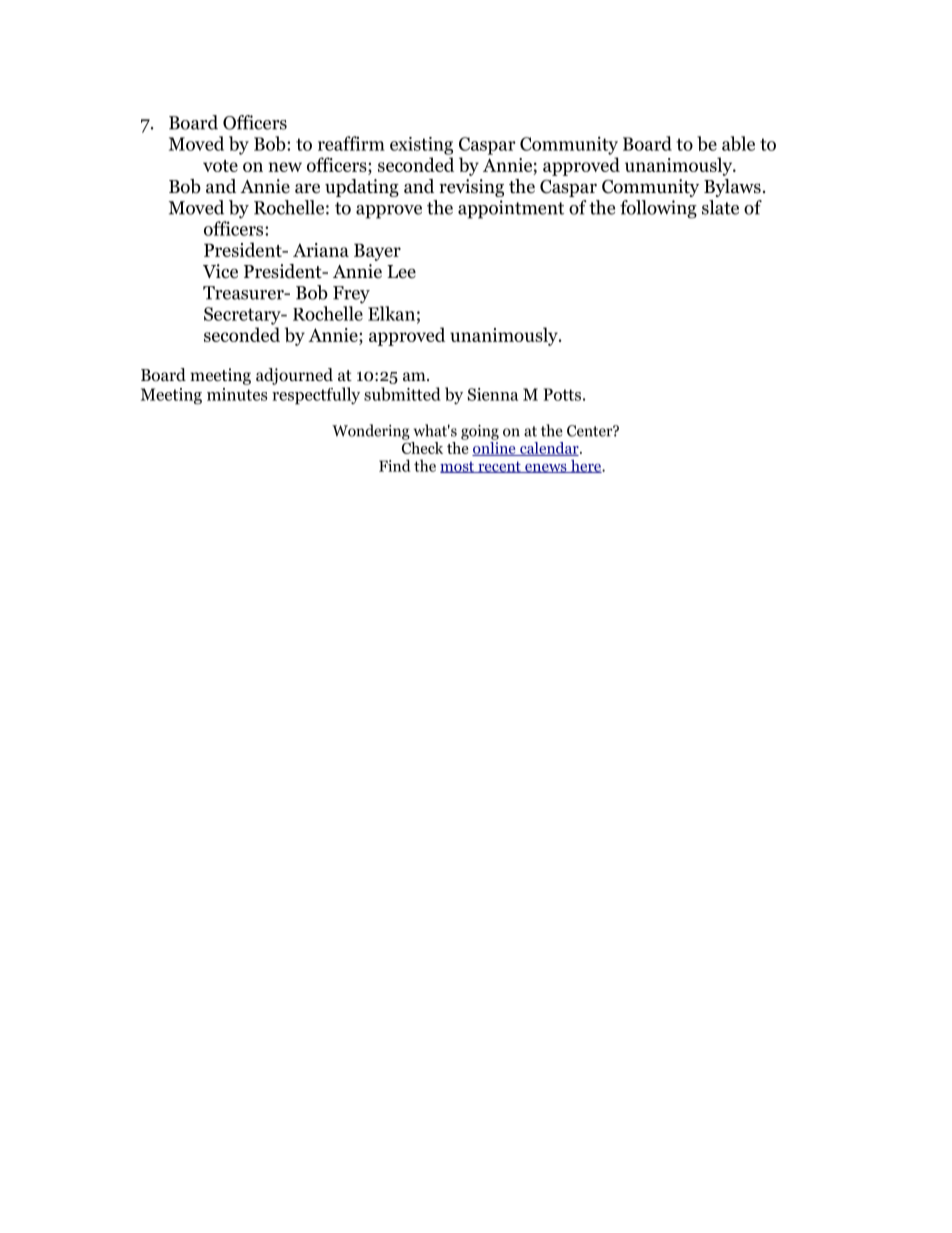 This document has width=952, height=1233. What do you see at coordinates (493, 394) in the document?
I see `Sienna` at bounding box center [493, 394].
